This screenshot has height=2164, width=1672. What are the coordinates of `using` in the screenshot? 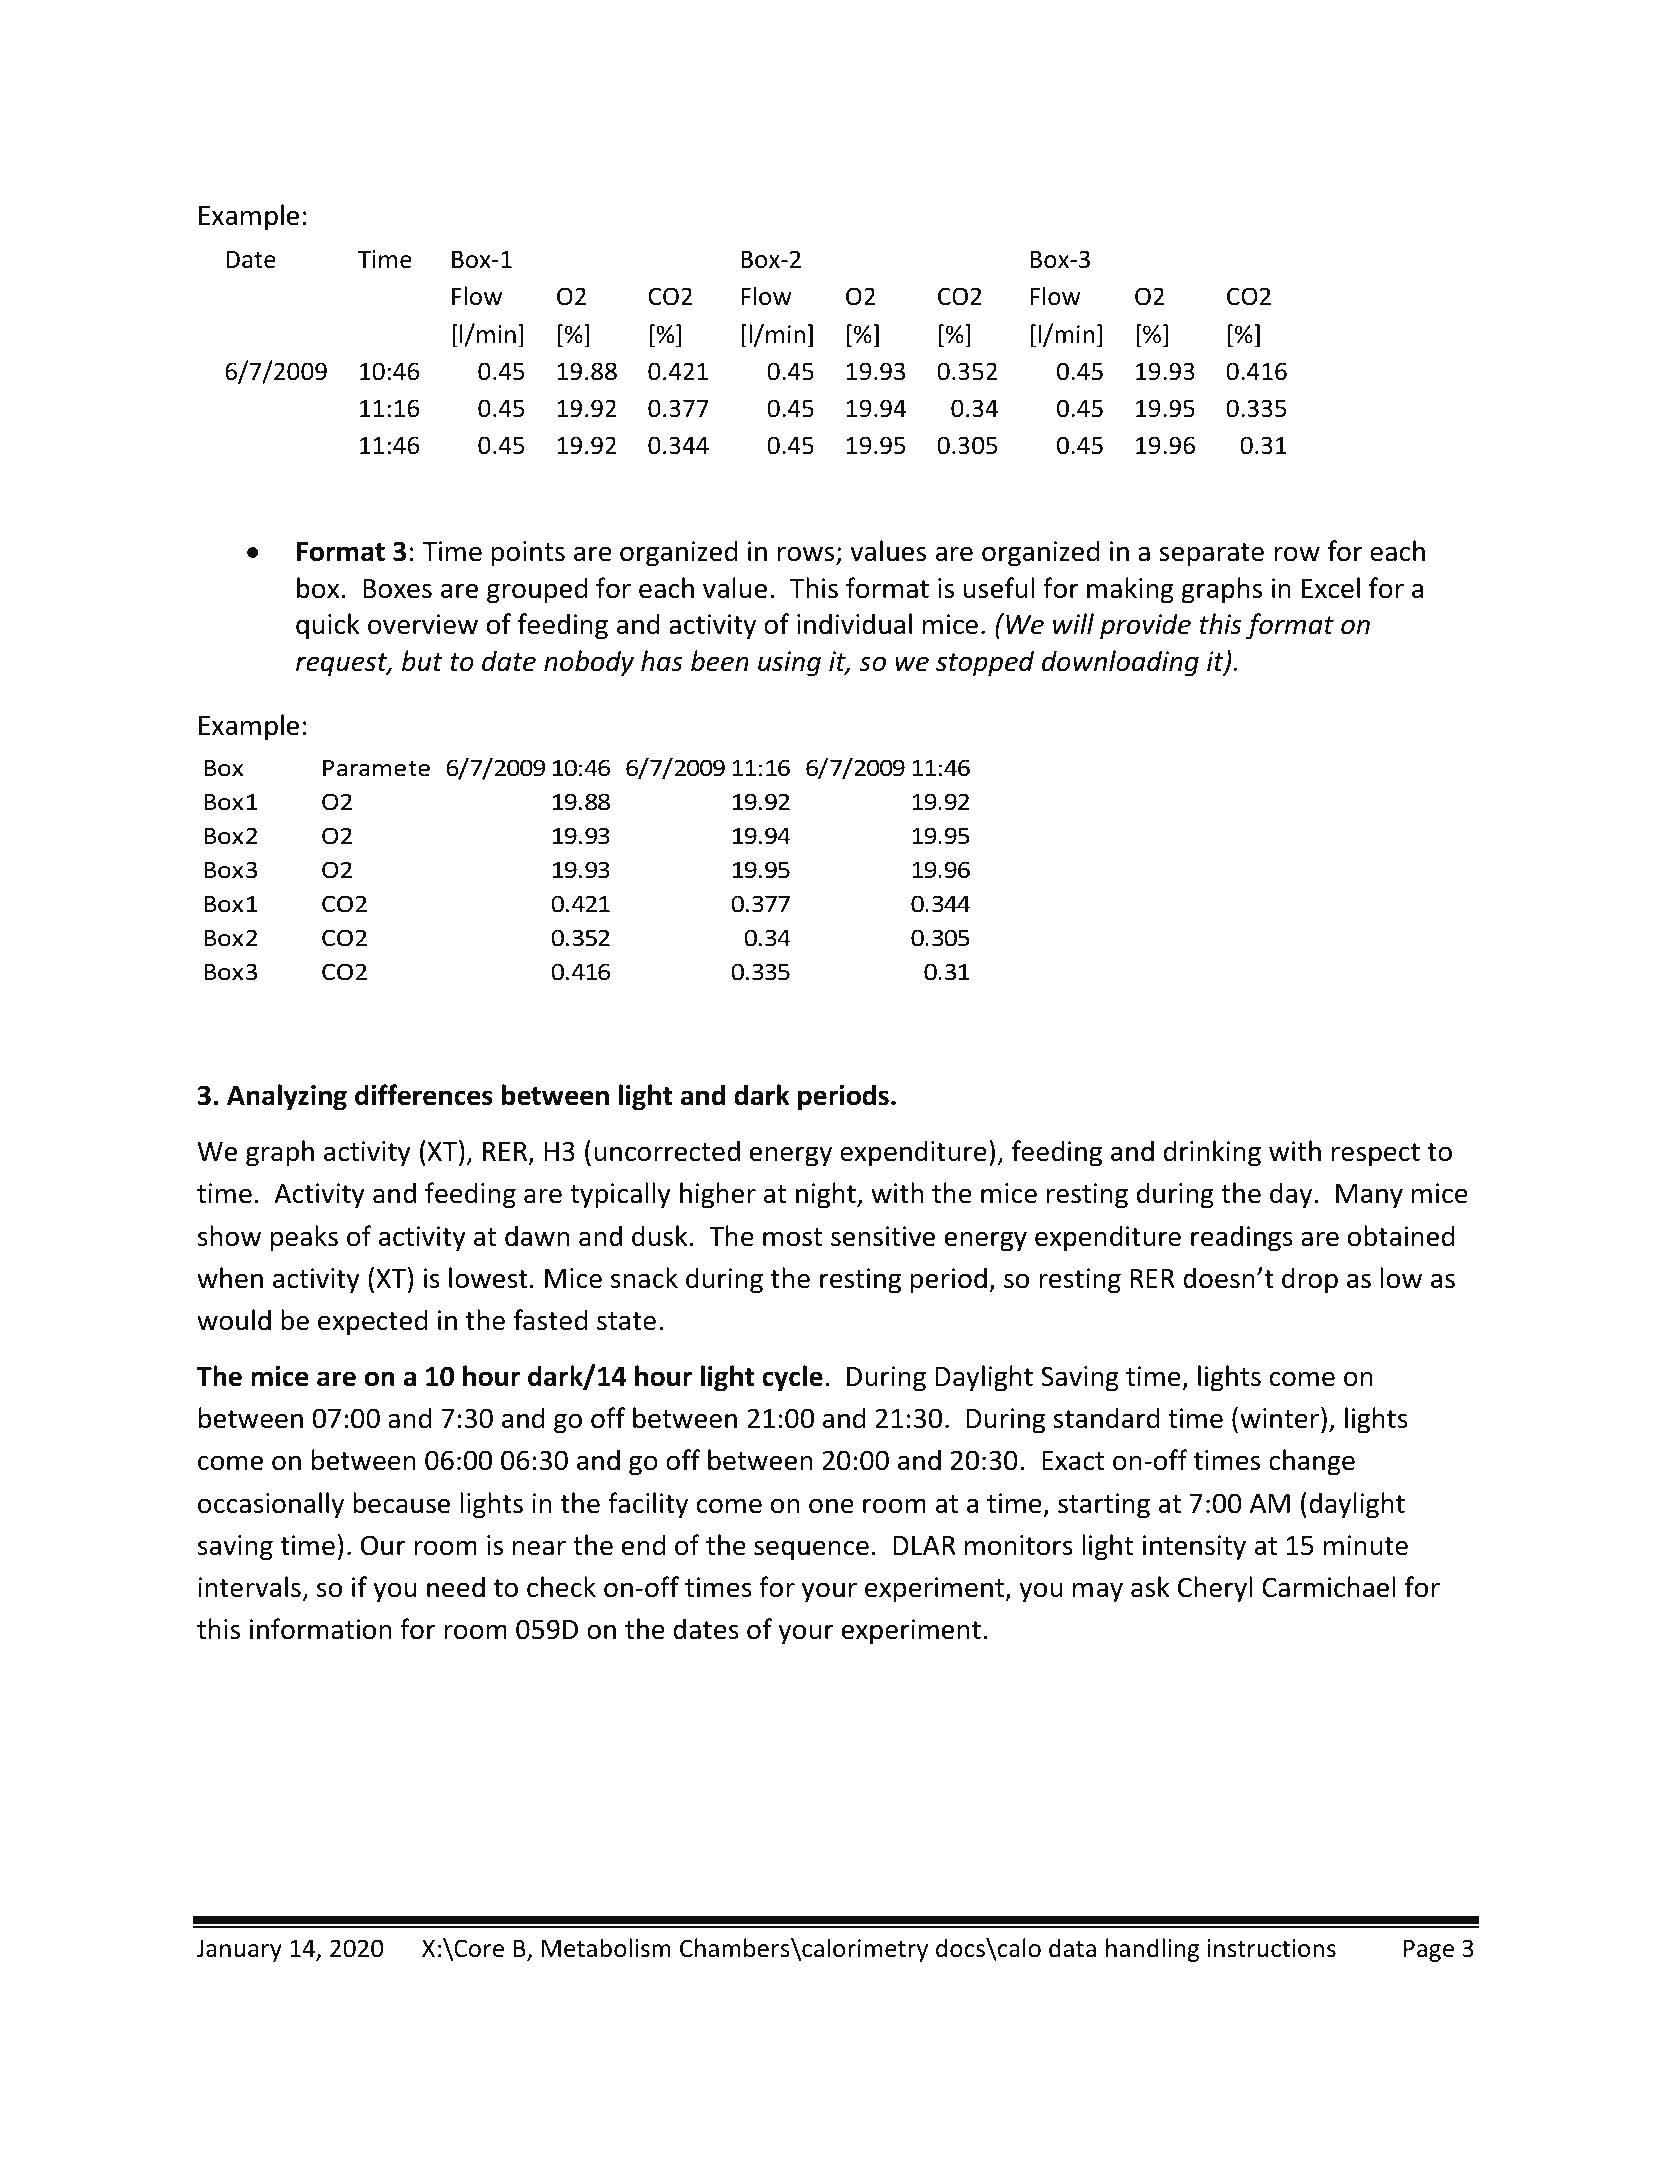 It's located at (789, 664).
